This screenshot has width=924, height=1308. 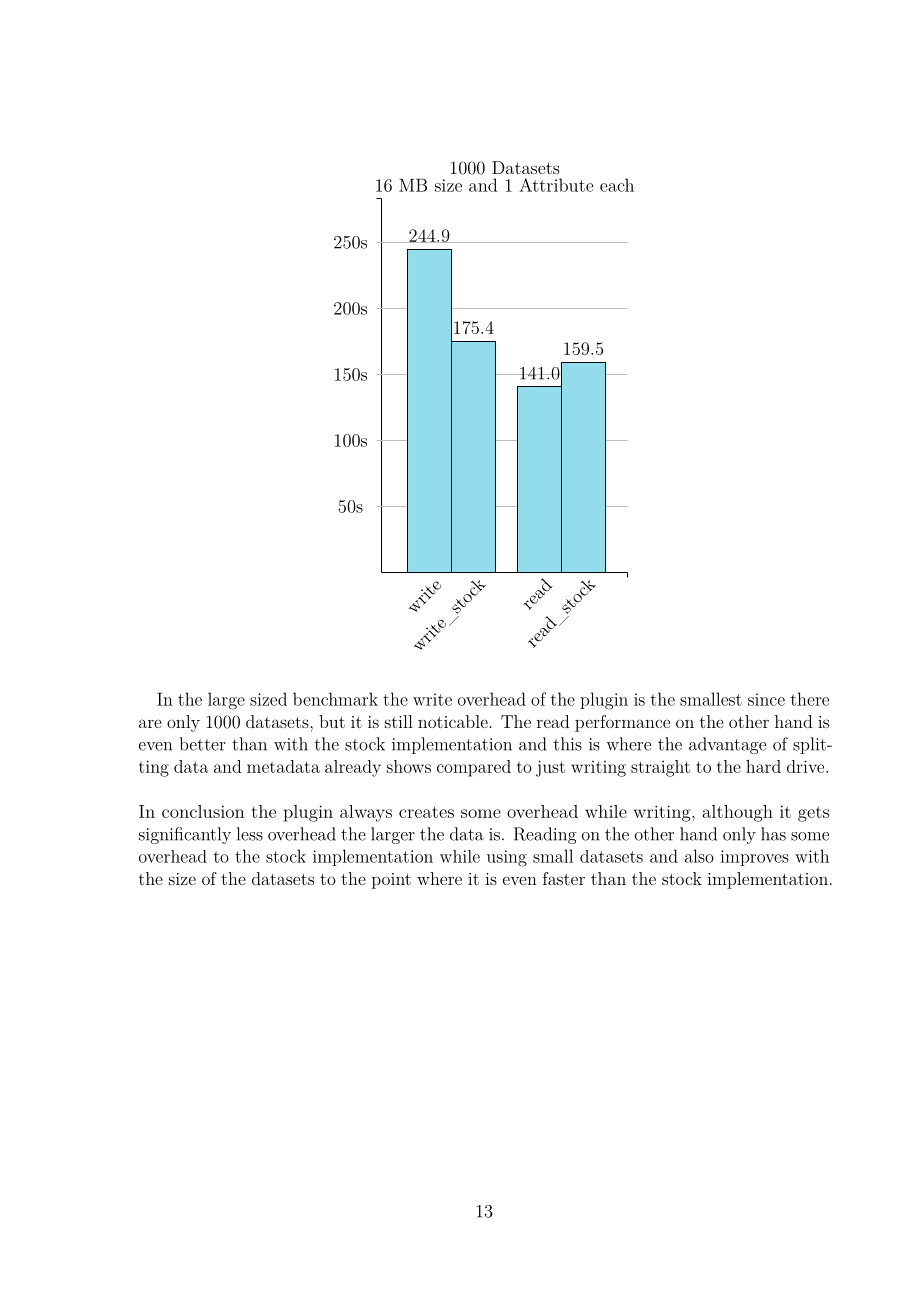 What do you see at coordinates (399, 721) in the screenshot?
I see `still` at bounding box center [399, 721].
